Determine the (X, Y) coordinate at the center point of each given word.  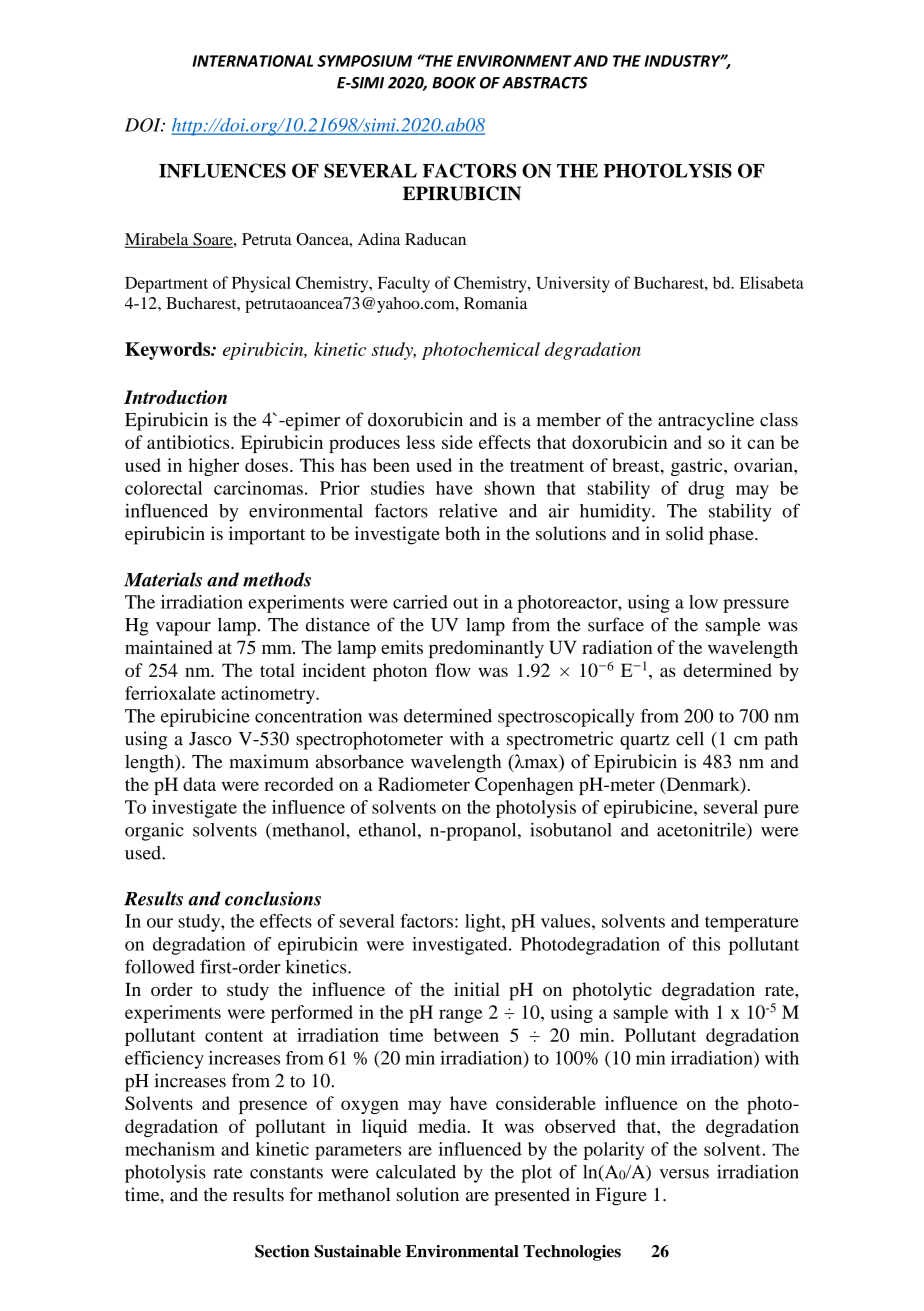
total (277, 670)
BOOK (454, 83)
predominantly (486, 649)
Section (282, 1251)
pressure (756, 606)
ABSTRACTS (545, 83)
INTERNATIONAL (252, 61)
